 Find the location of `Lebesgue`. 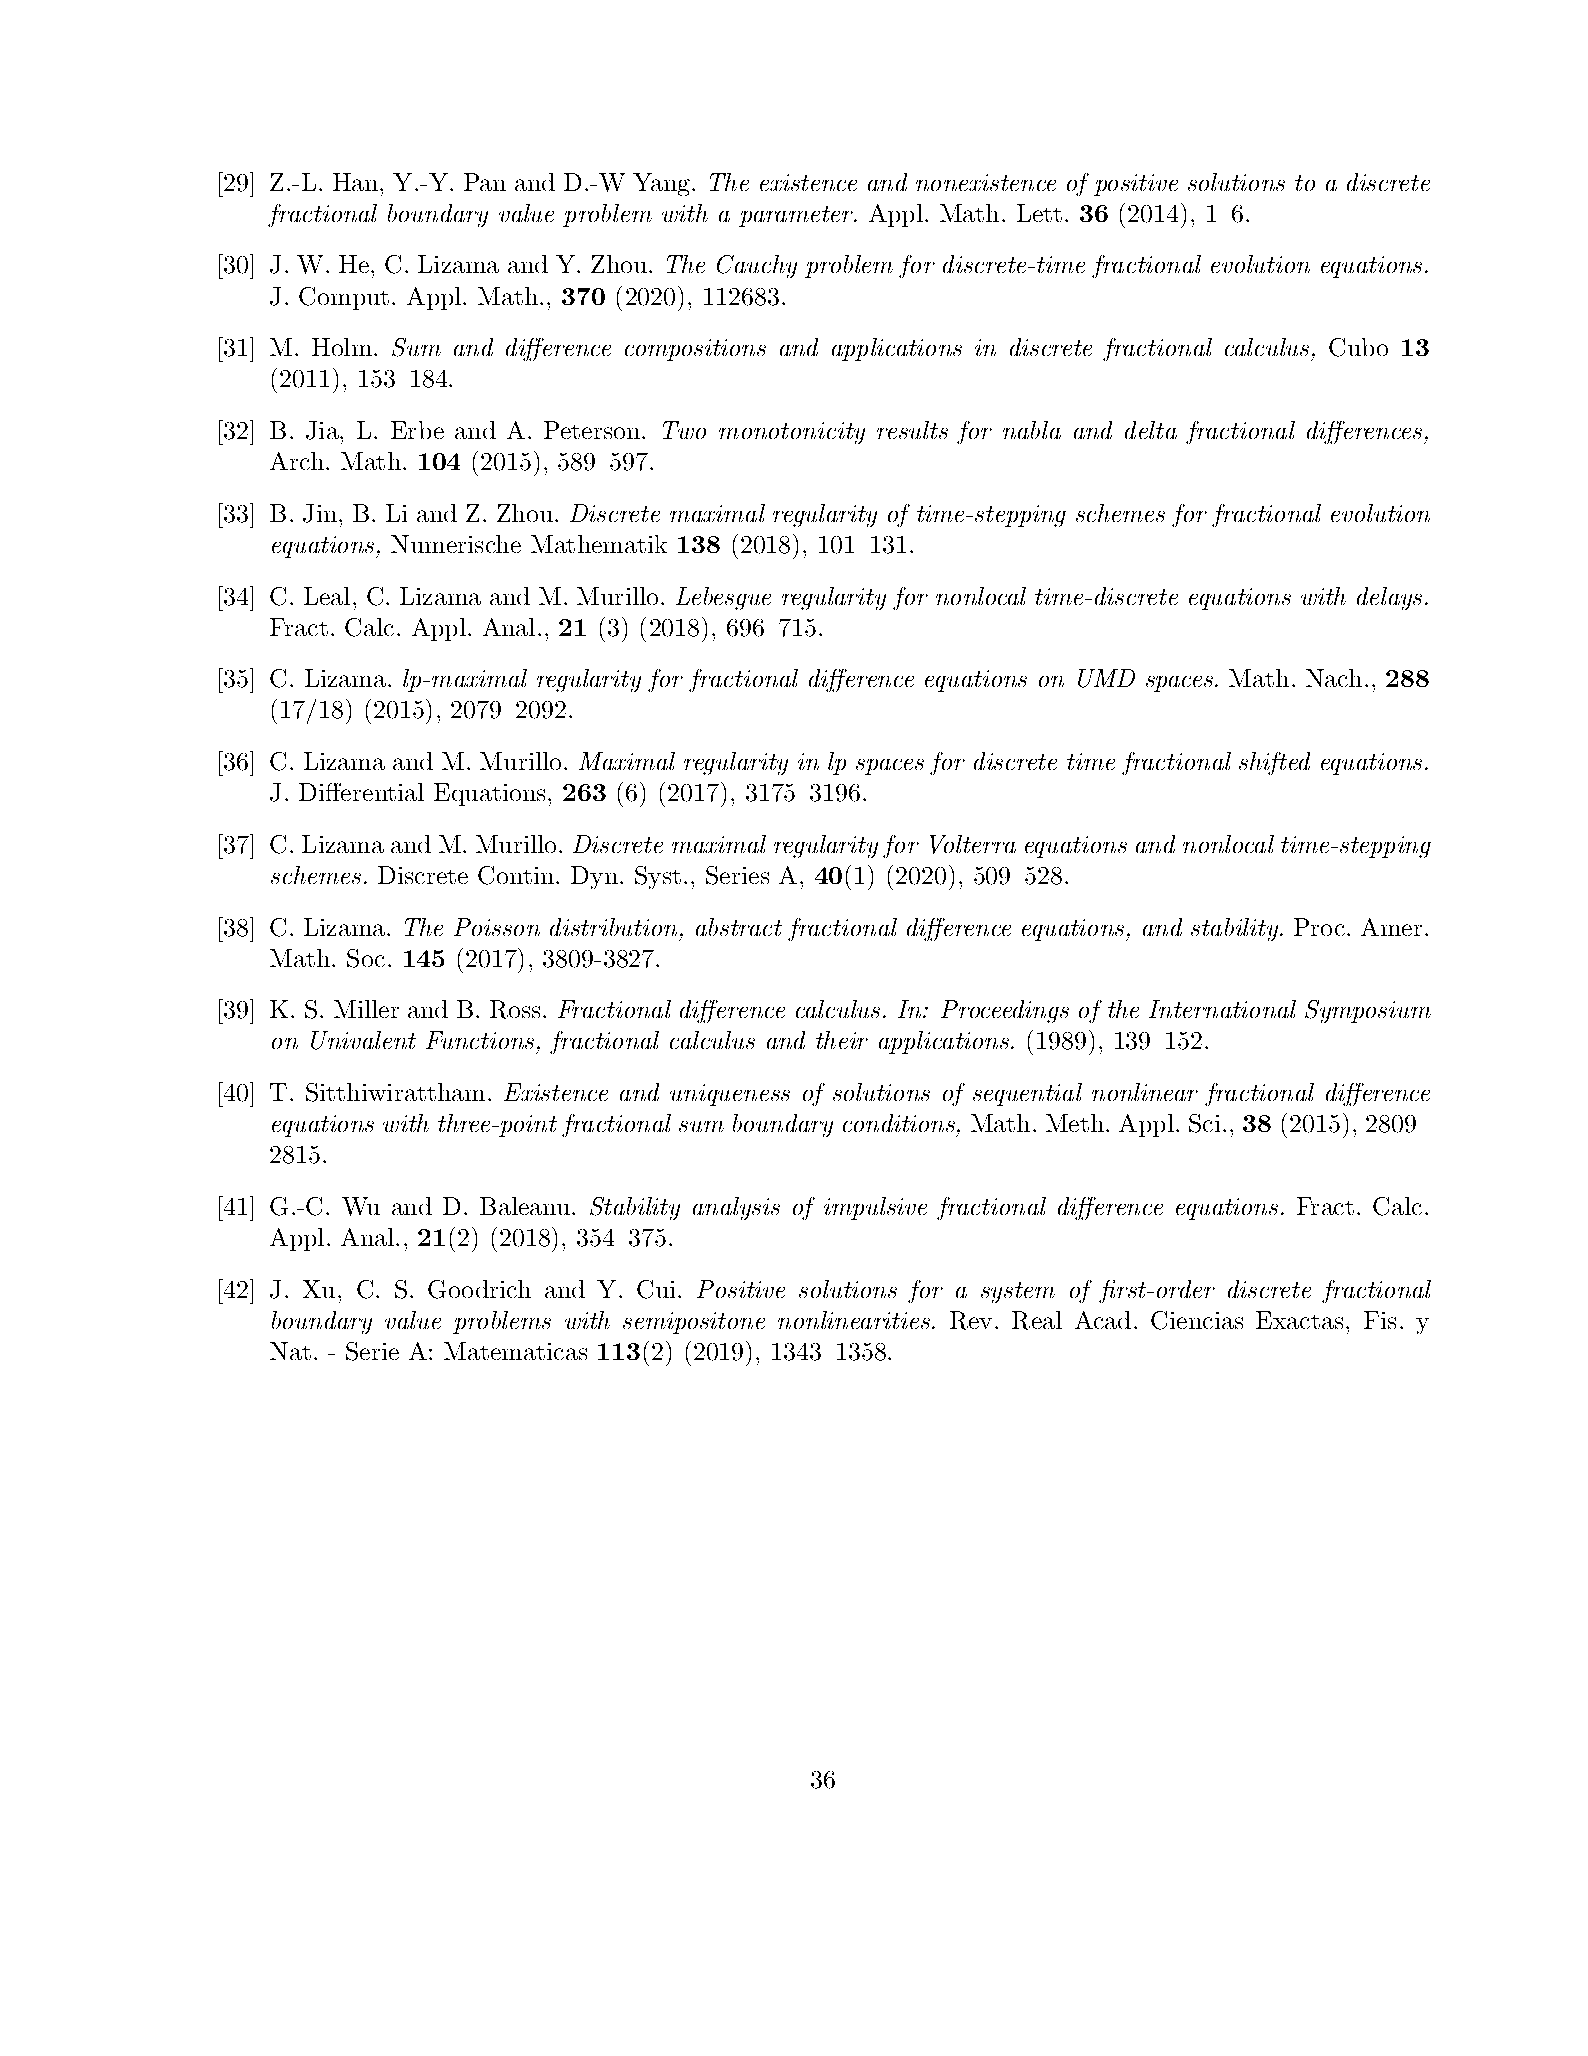

Lebesgue is located at coordinates (723, 598).
